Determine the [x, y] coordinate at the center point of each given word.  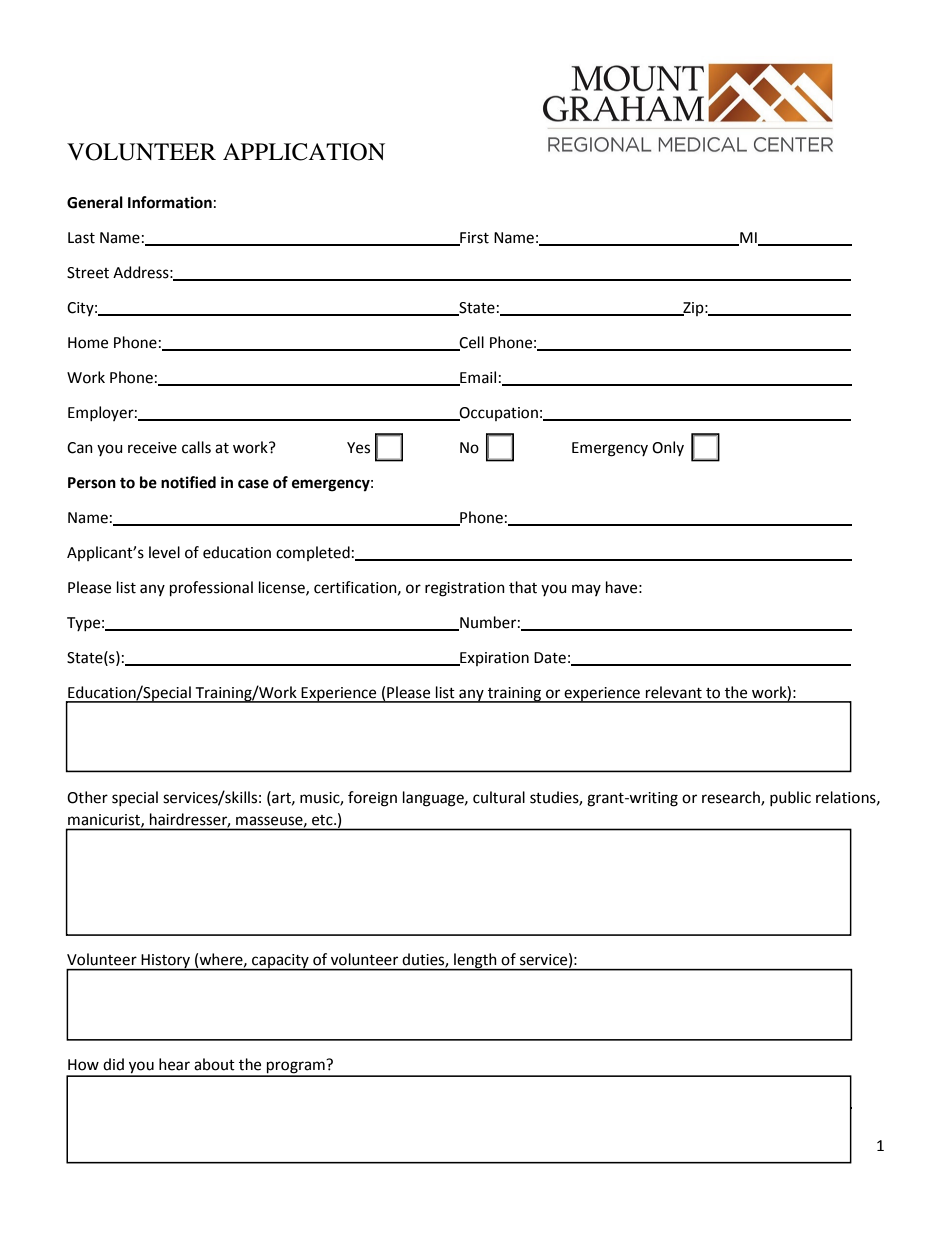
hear [174, 1064]
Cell [471, 343]
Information [170, 202]
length [475, 962]
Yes [358, 448]
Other [87, 797]
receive [152, 448]
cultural [499, 797]
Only [668, 448]
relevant [674, 692]
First [473, 238]
